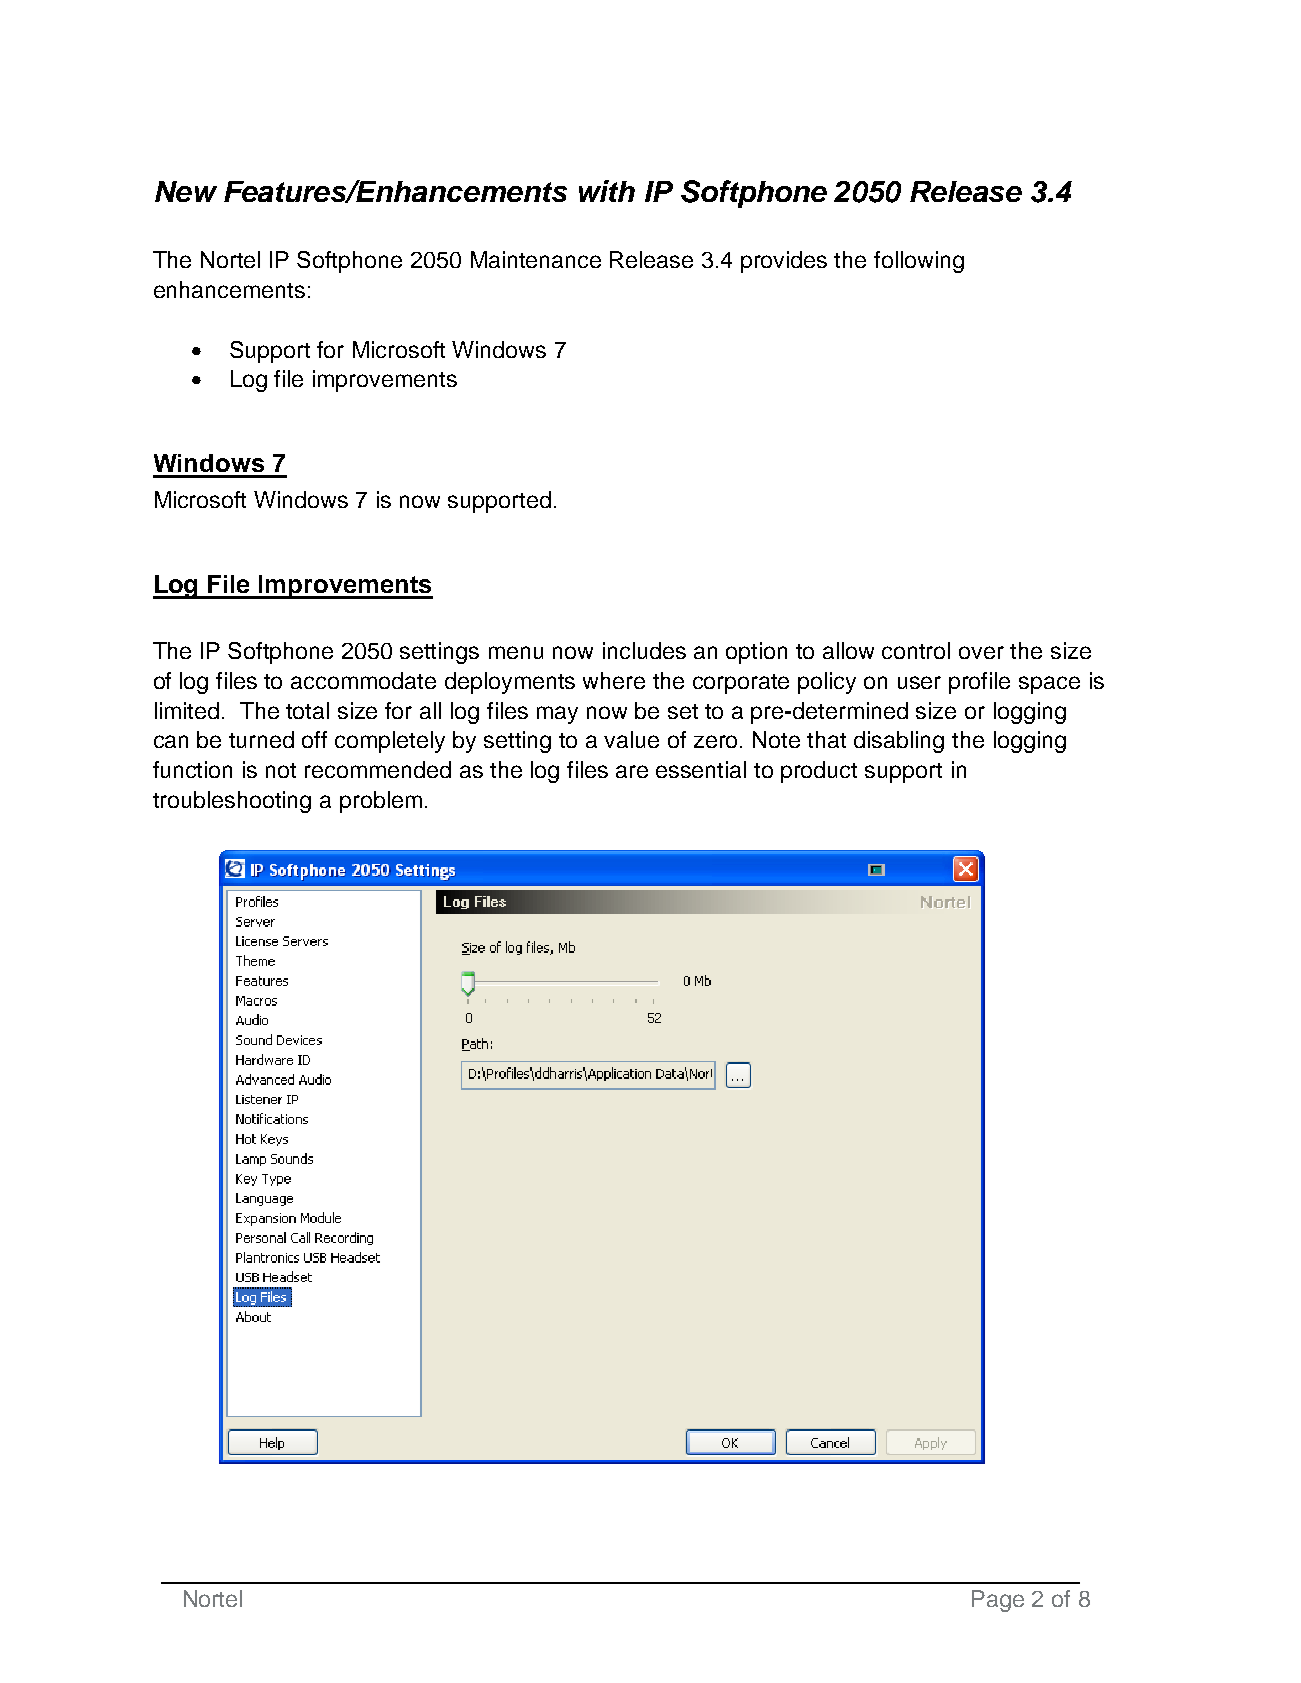  Describe the element at coordinates (899, 742) in the image. I see `disabling` at that location.
